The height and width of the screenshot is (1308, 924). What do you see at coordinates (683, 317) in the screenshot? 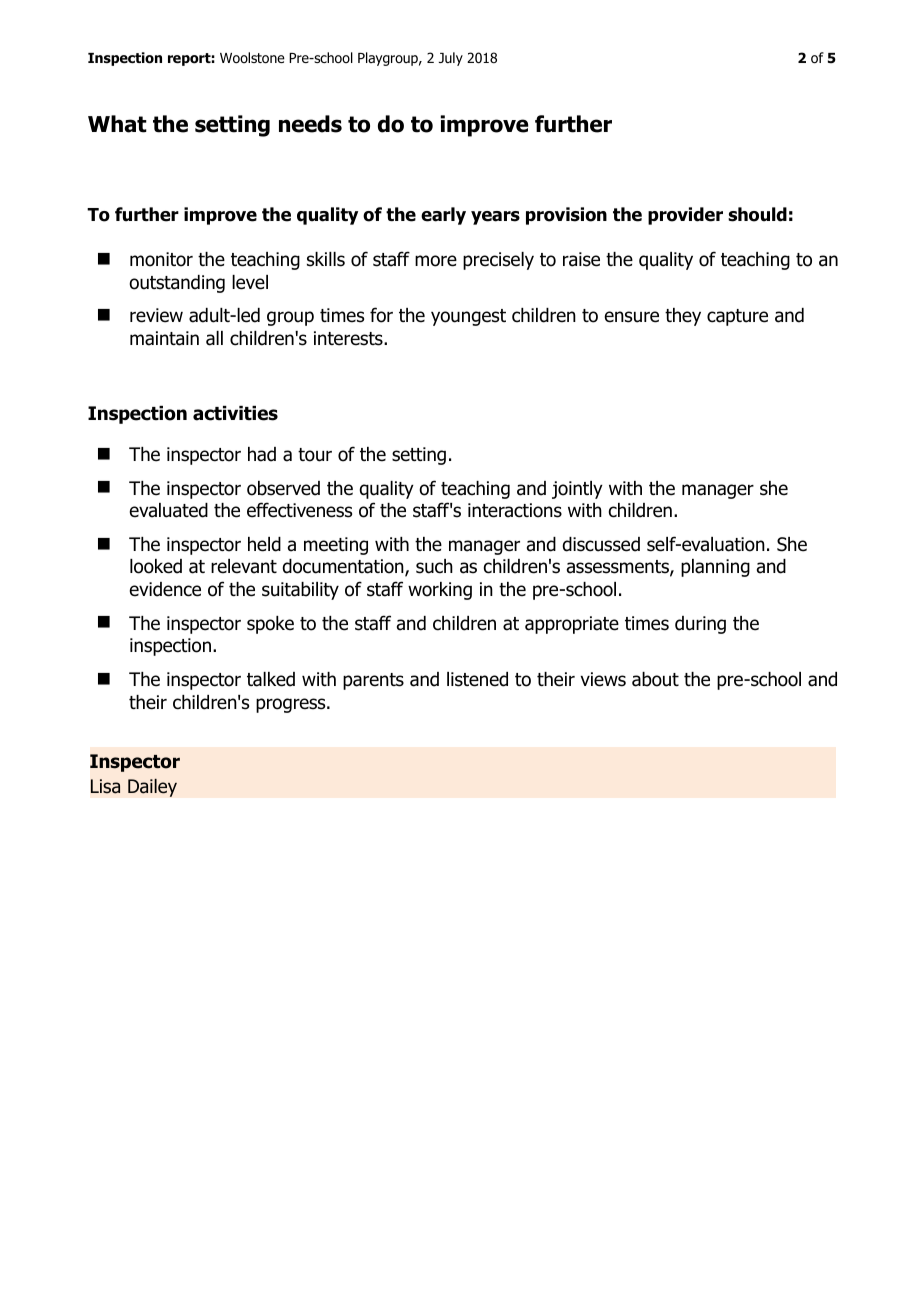
I see `they` at bounding box center [683, 317].
